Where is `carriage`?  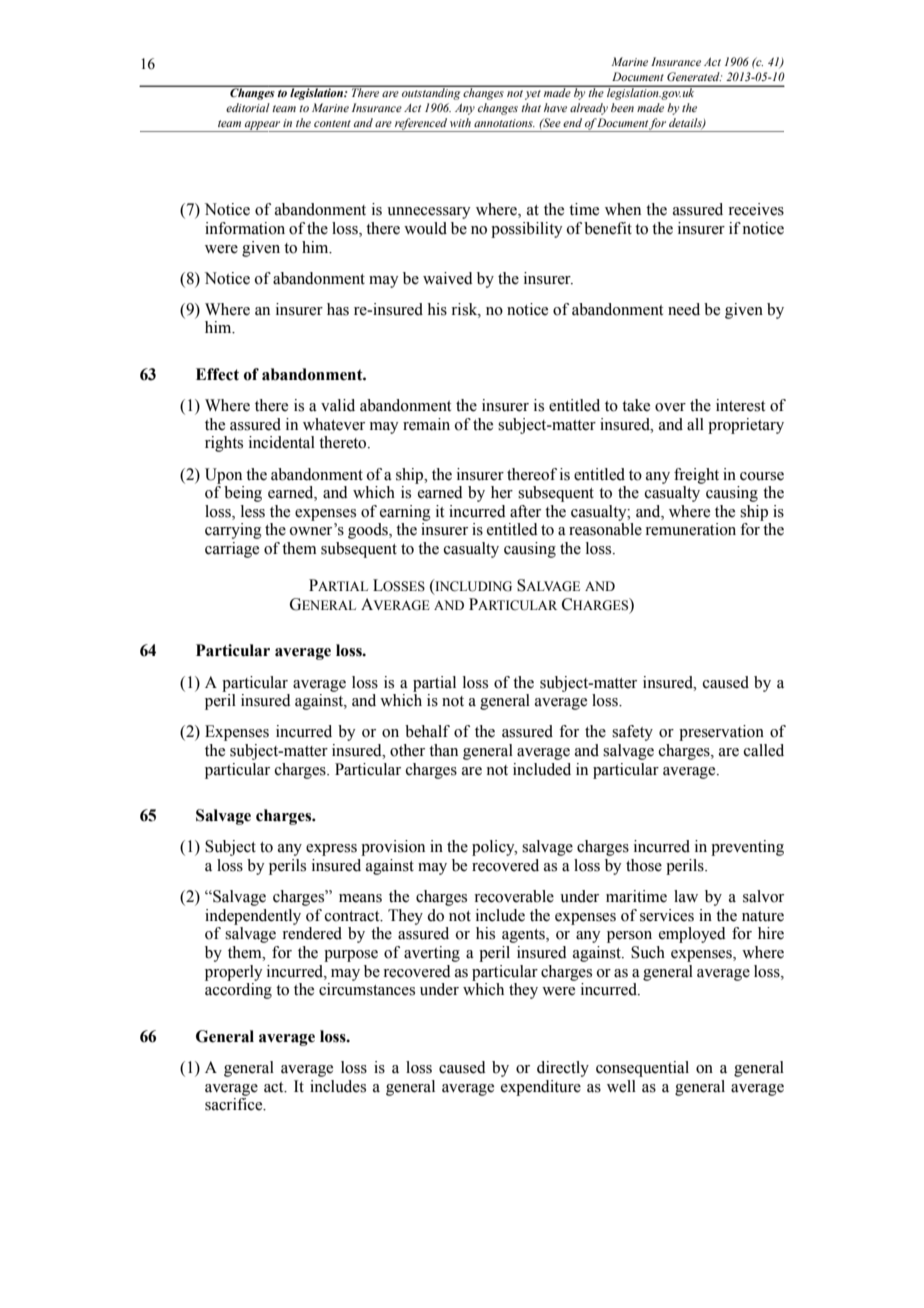
carriage is located at coordinates (232, 550).
